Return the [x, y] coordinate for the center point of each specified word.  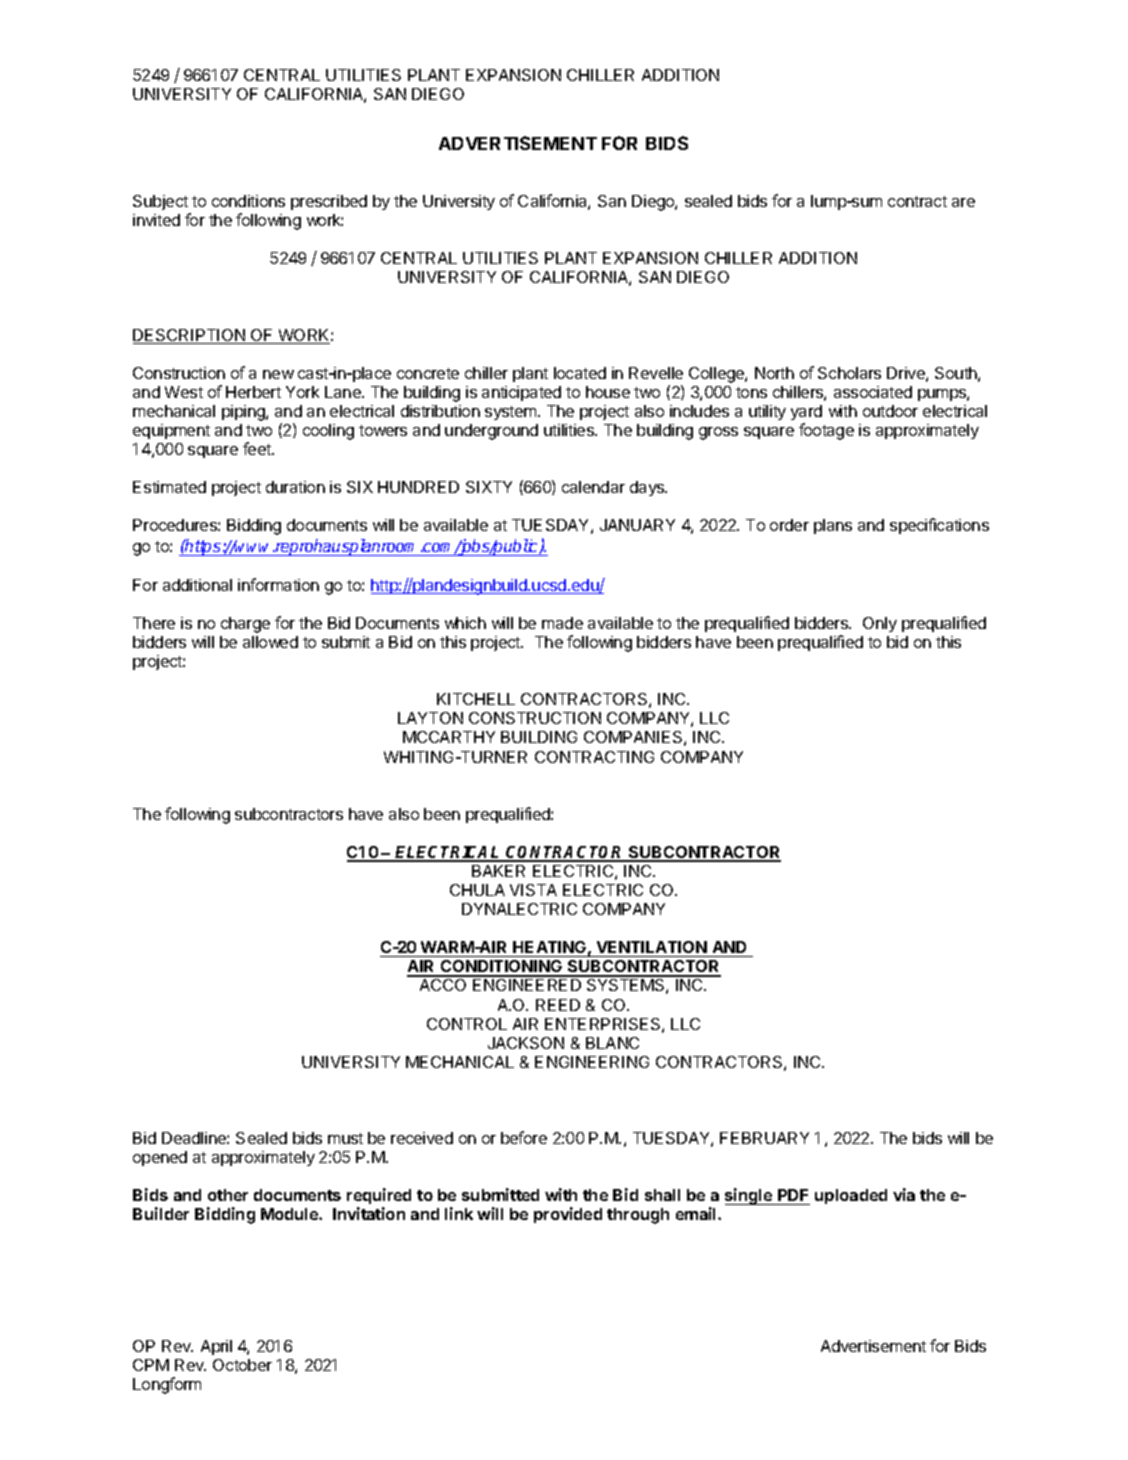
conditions [248, 201]
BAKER [498, 871]
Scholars [849, 373]
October [242, 1365]
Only [880, 624]
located [580, 373]
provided [568, 1215]
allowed [270, 642]
